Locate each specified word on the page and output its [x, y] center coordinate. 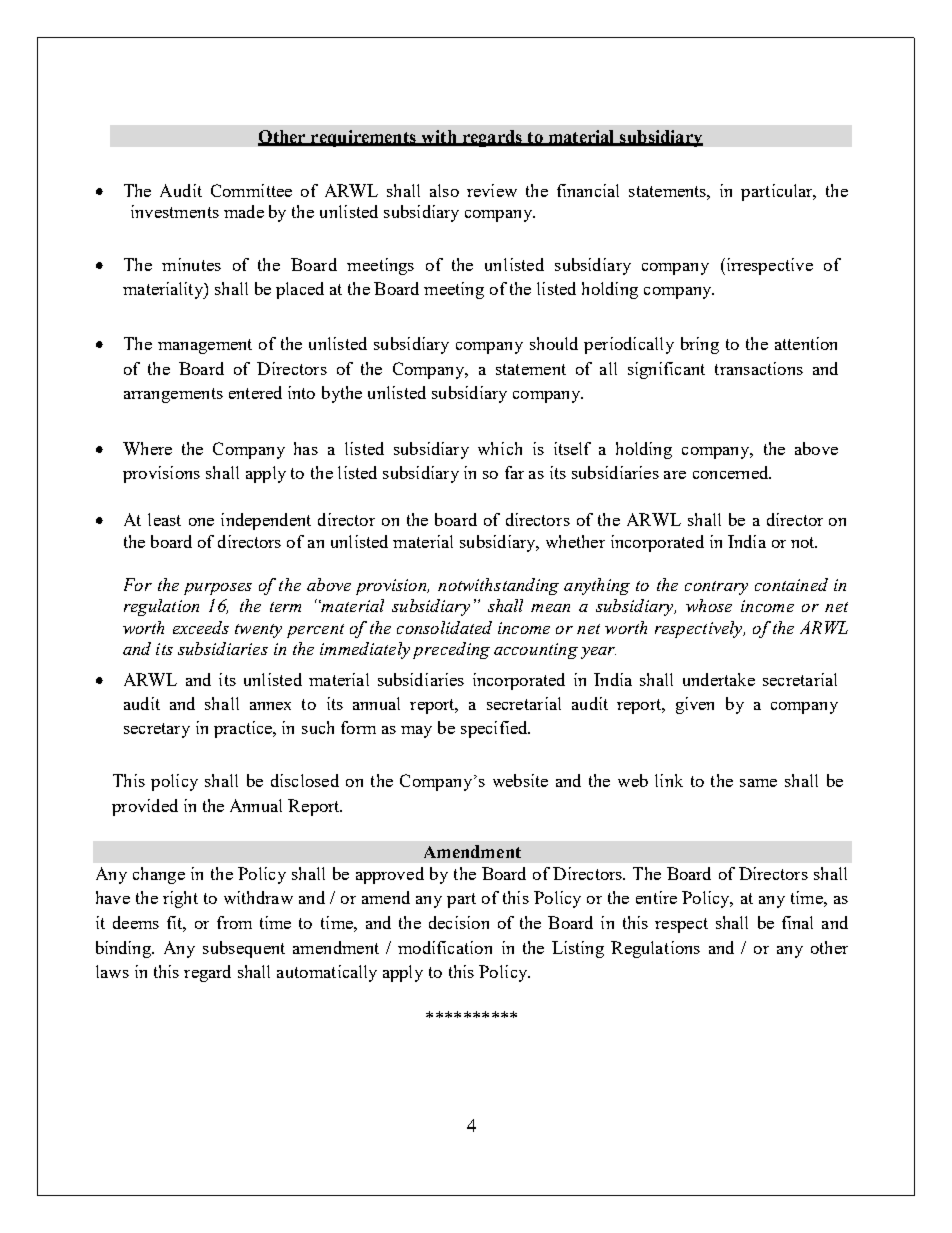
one [201, 522]
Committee [251, 190]
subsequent [244, 949]
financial [588, 190]
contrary [716, 588]
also [444, 190]
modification [445, 947]
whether [575, 541]
